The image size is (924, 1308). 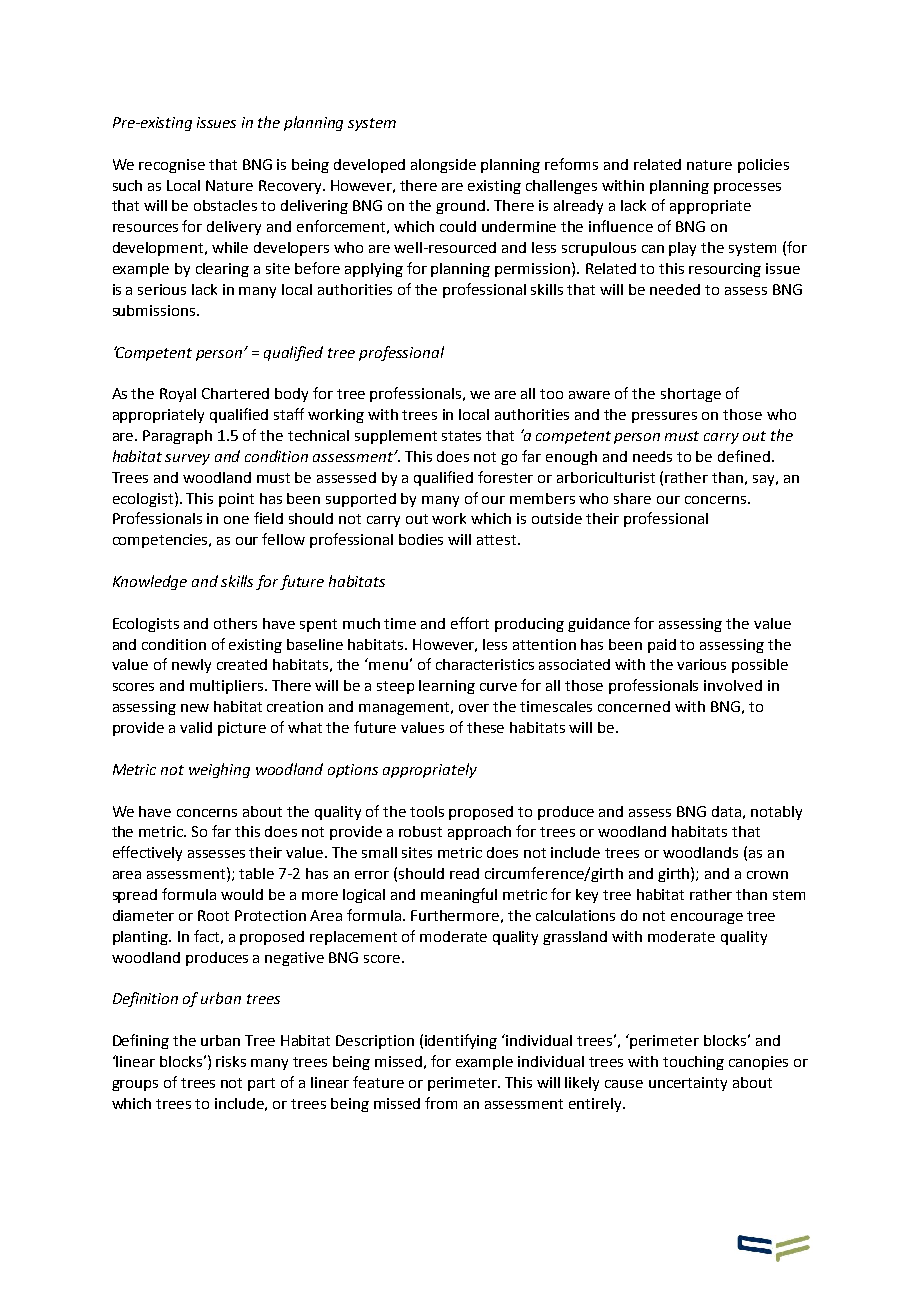 I want to click on bodies, so click(x=421, y=539).
